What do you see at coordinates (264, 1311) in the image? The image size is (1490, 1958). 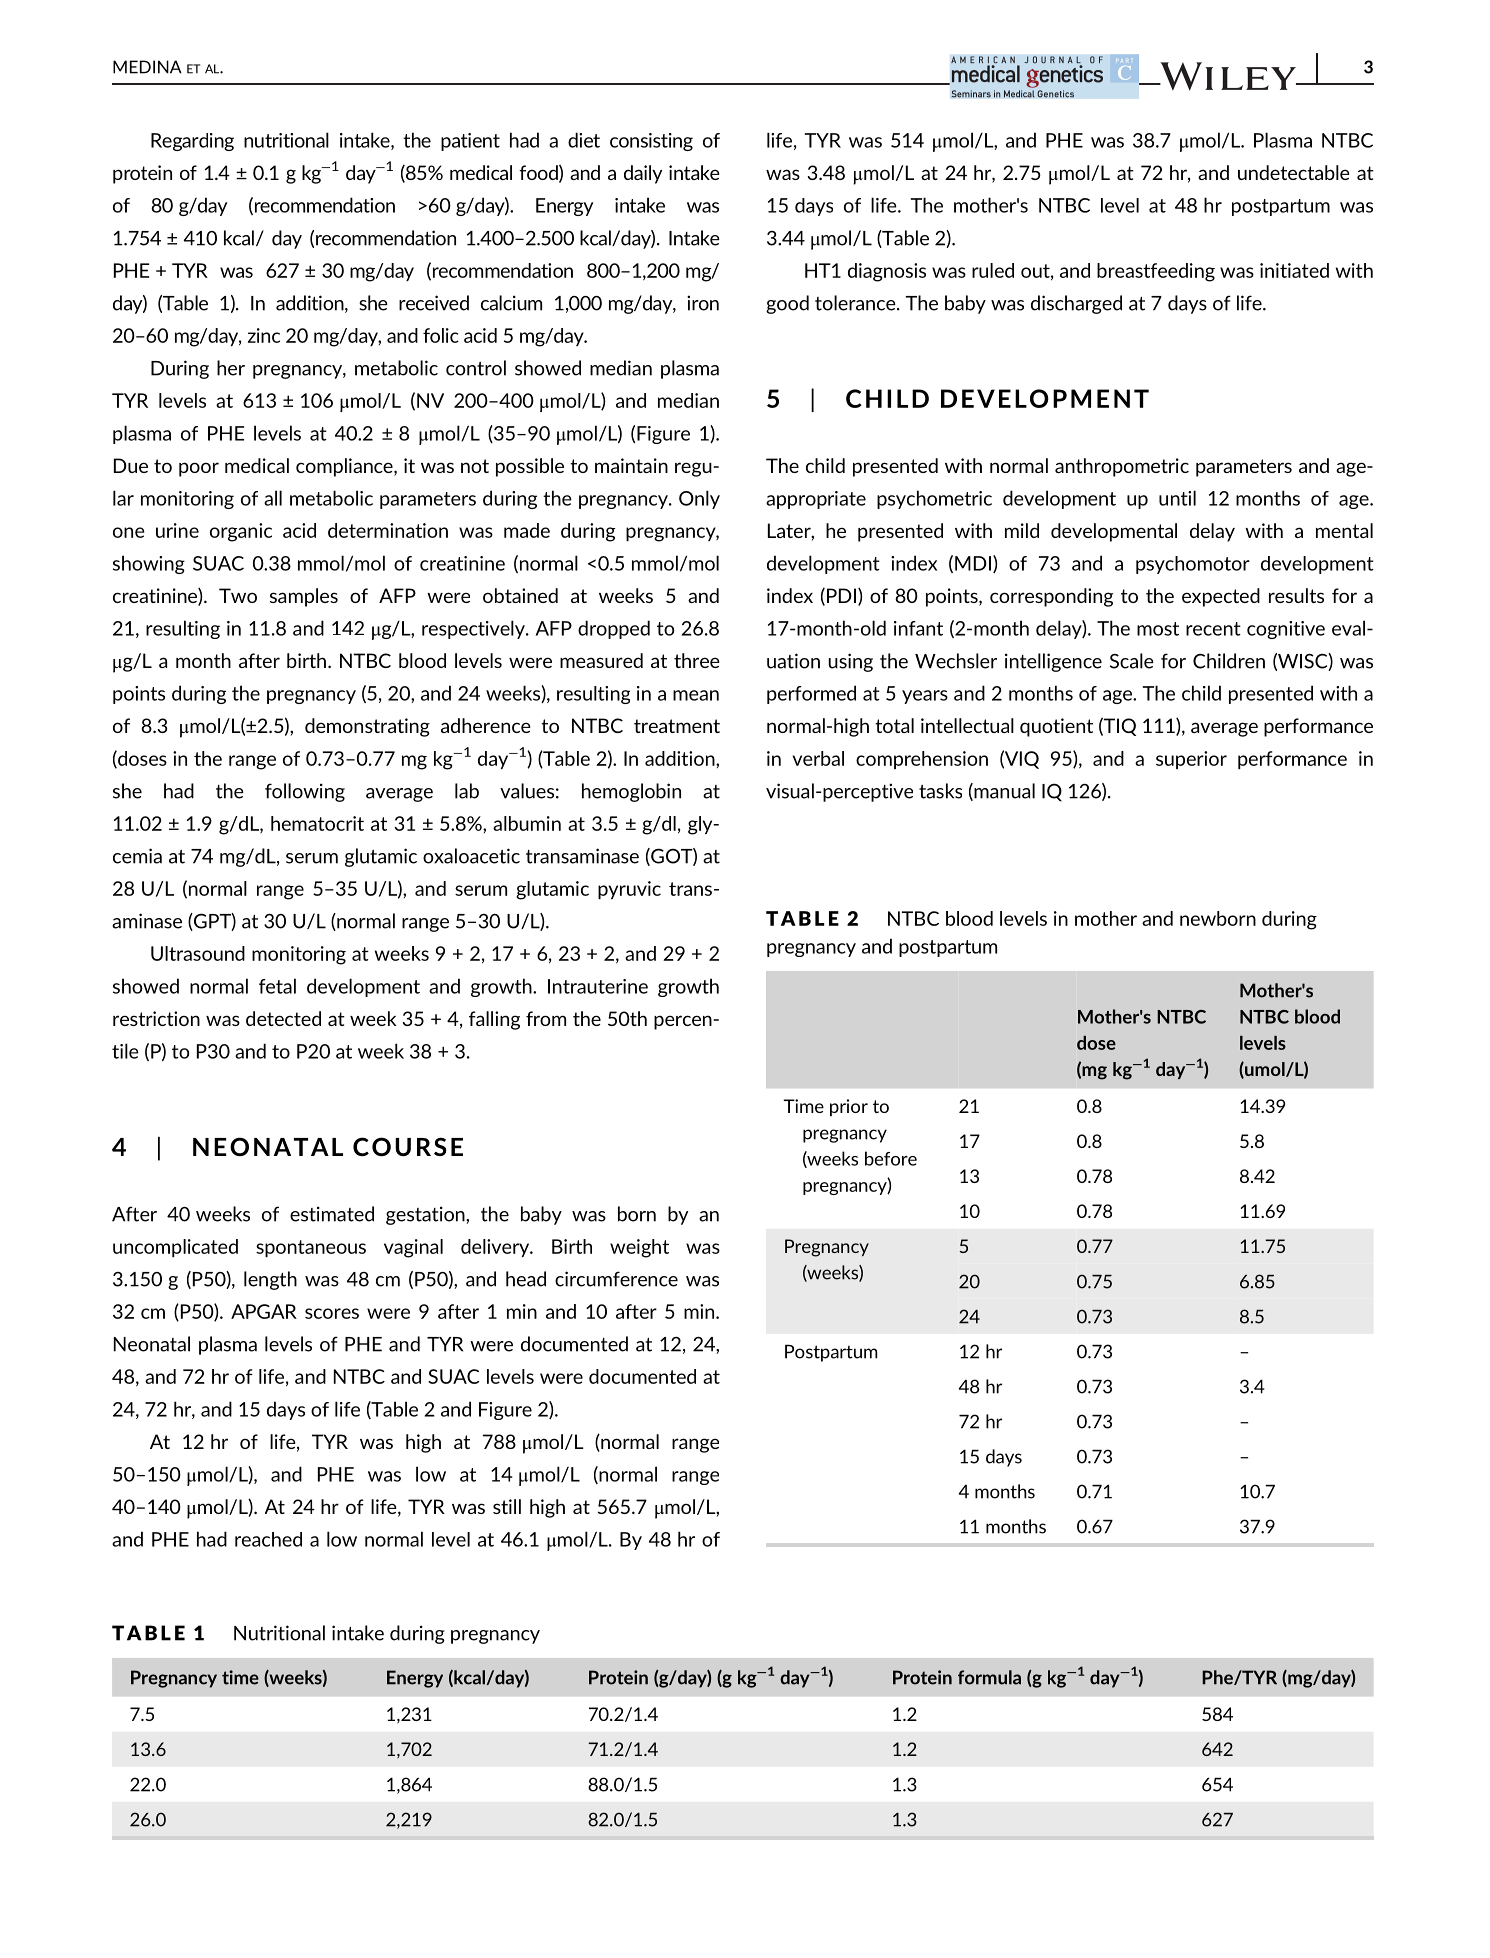 I see `APGAR` at bounding box center [264, 1311].
